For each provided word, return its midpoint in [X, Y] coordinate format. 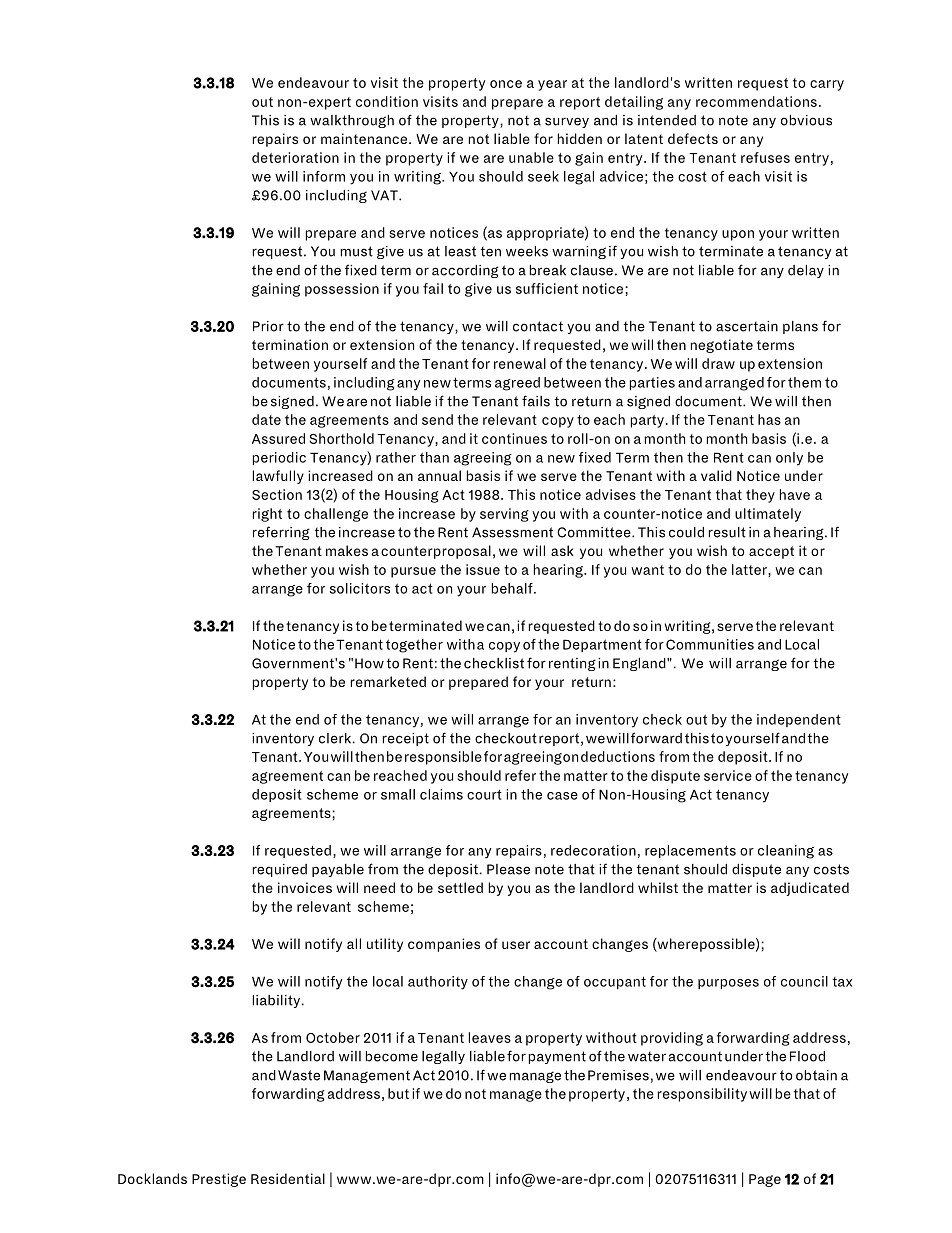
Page [765, 1180]
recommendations [756, 101]
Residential [288, 1178]
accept [771, 552]
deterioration [295, 157]
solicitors [360, 588]
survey [567, 122]
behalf [513, 588]
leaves [490, 1037]
